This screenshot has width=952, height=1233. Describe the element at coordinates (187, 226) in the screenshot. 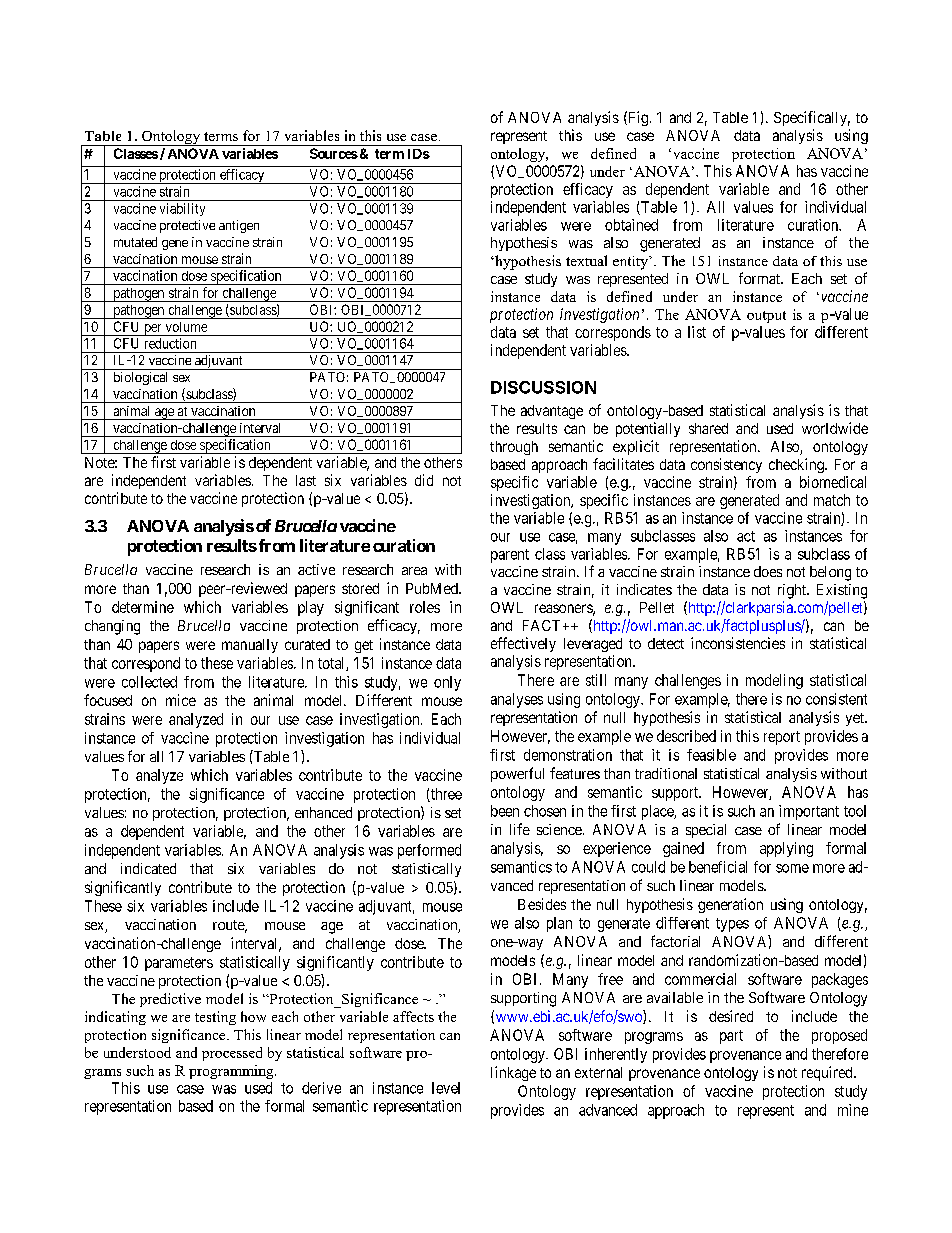

I see `protective` at that location.
